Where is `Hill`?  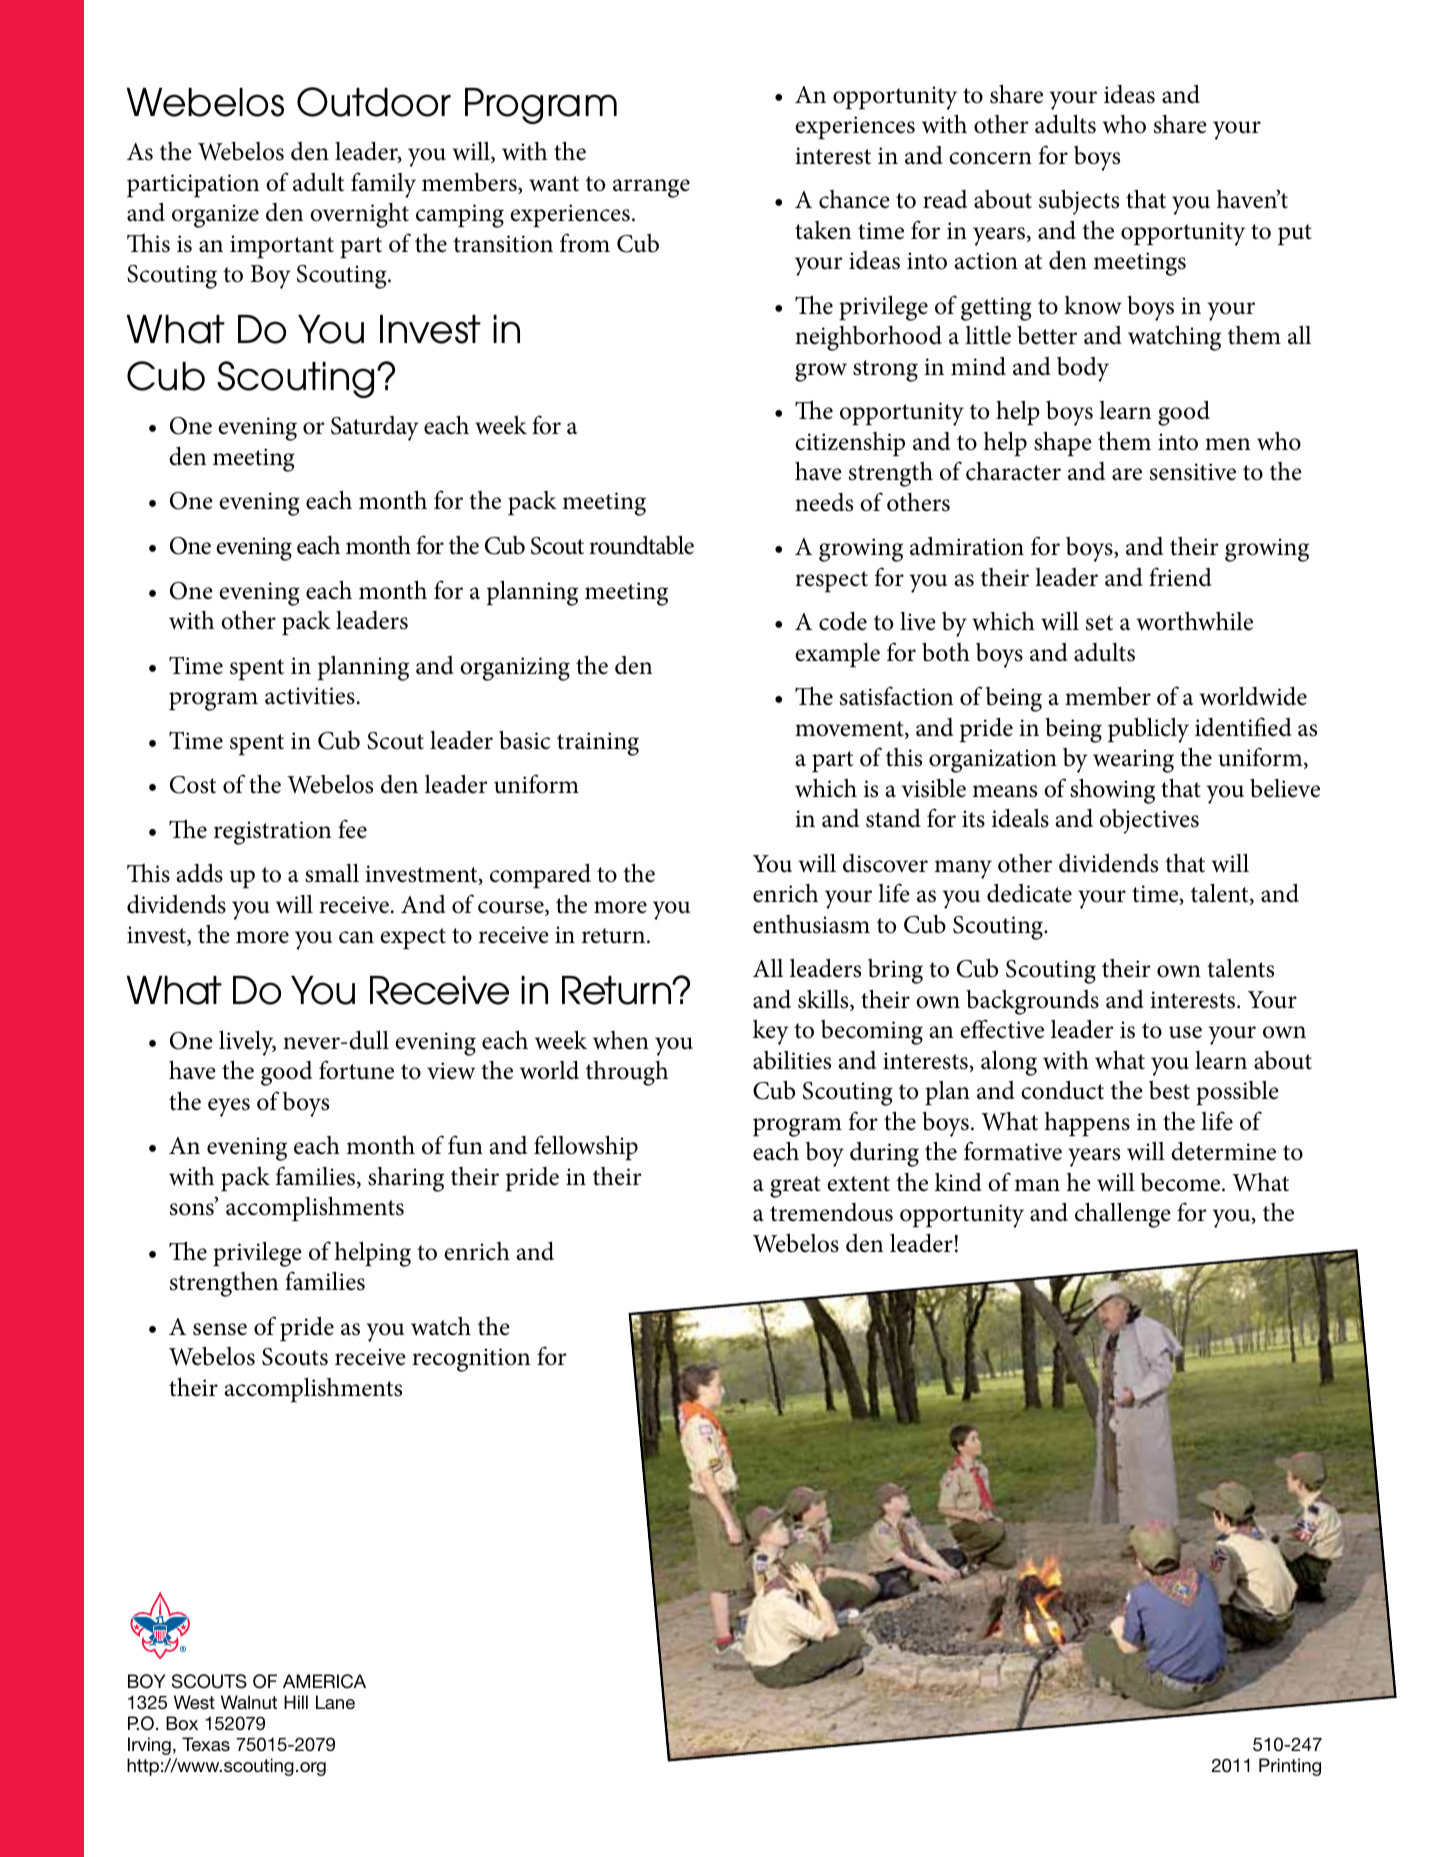
Hill is located at coordinates (296, 1702).
